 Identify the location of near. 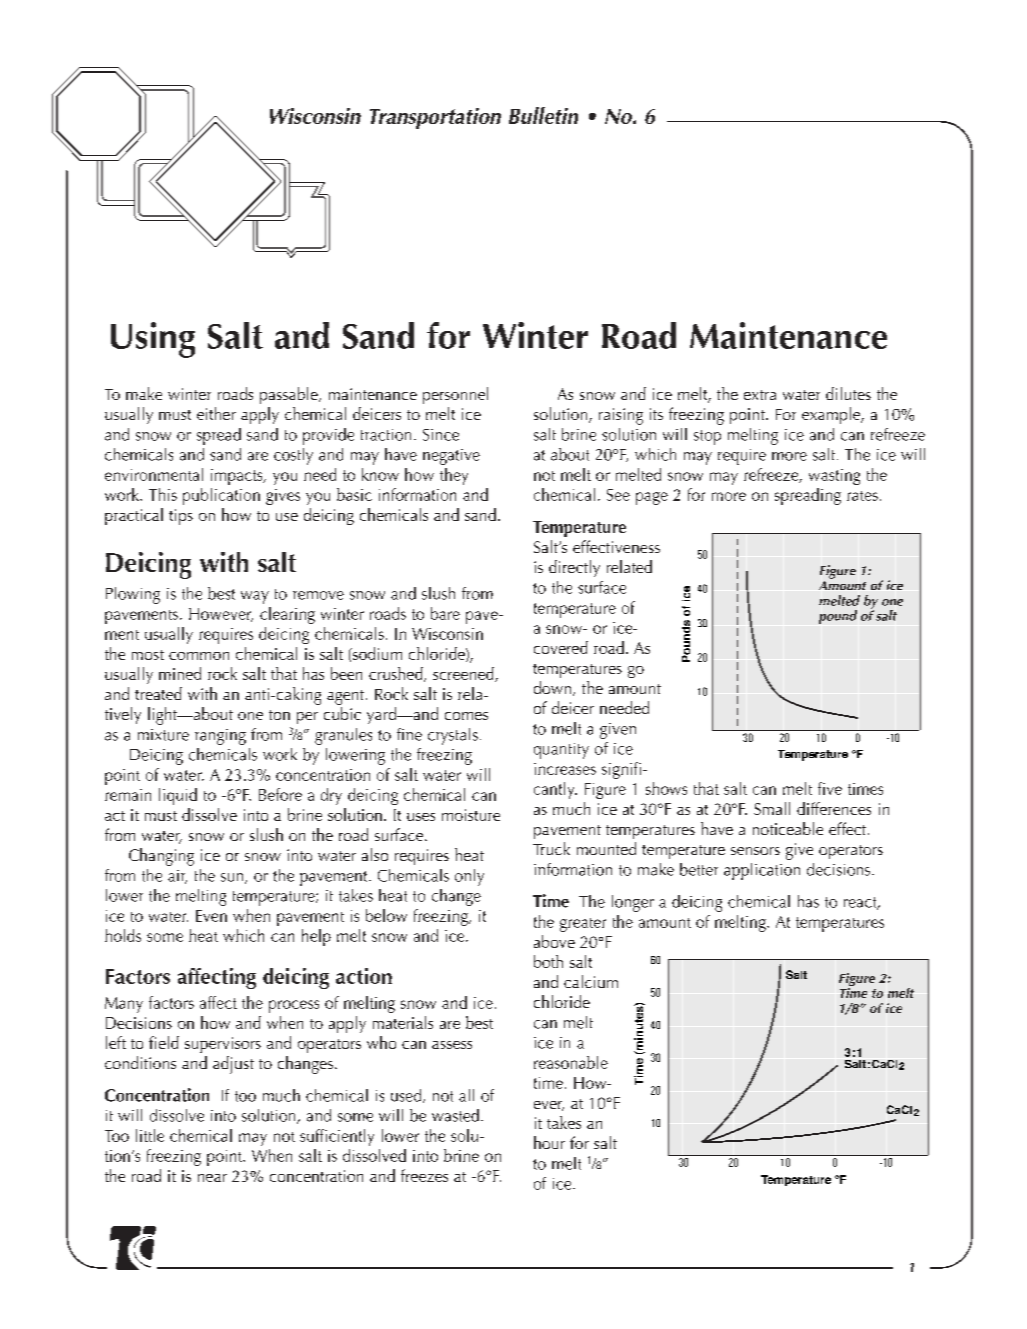
(212, 1178).
